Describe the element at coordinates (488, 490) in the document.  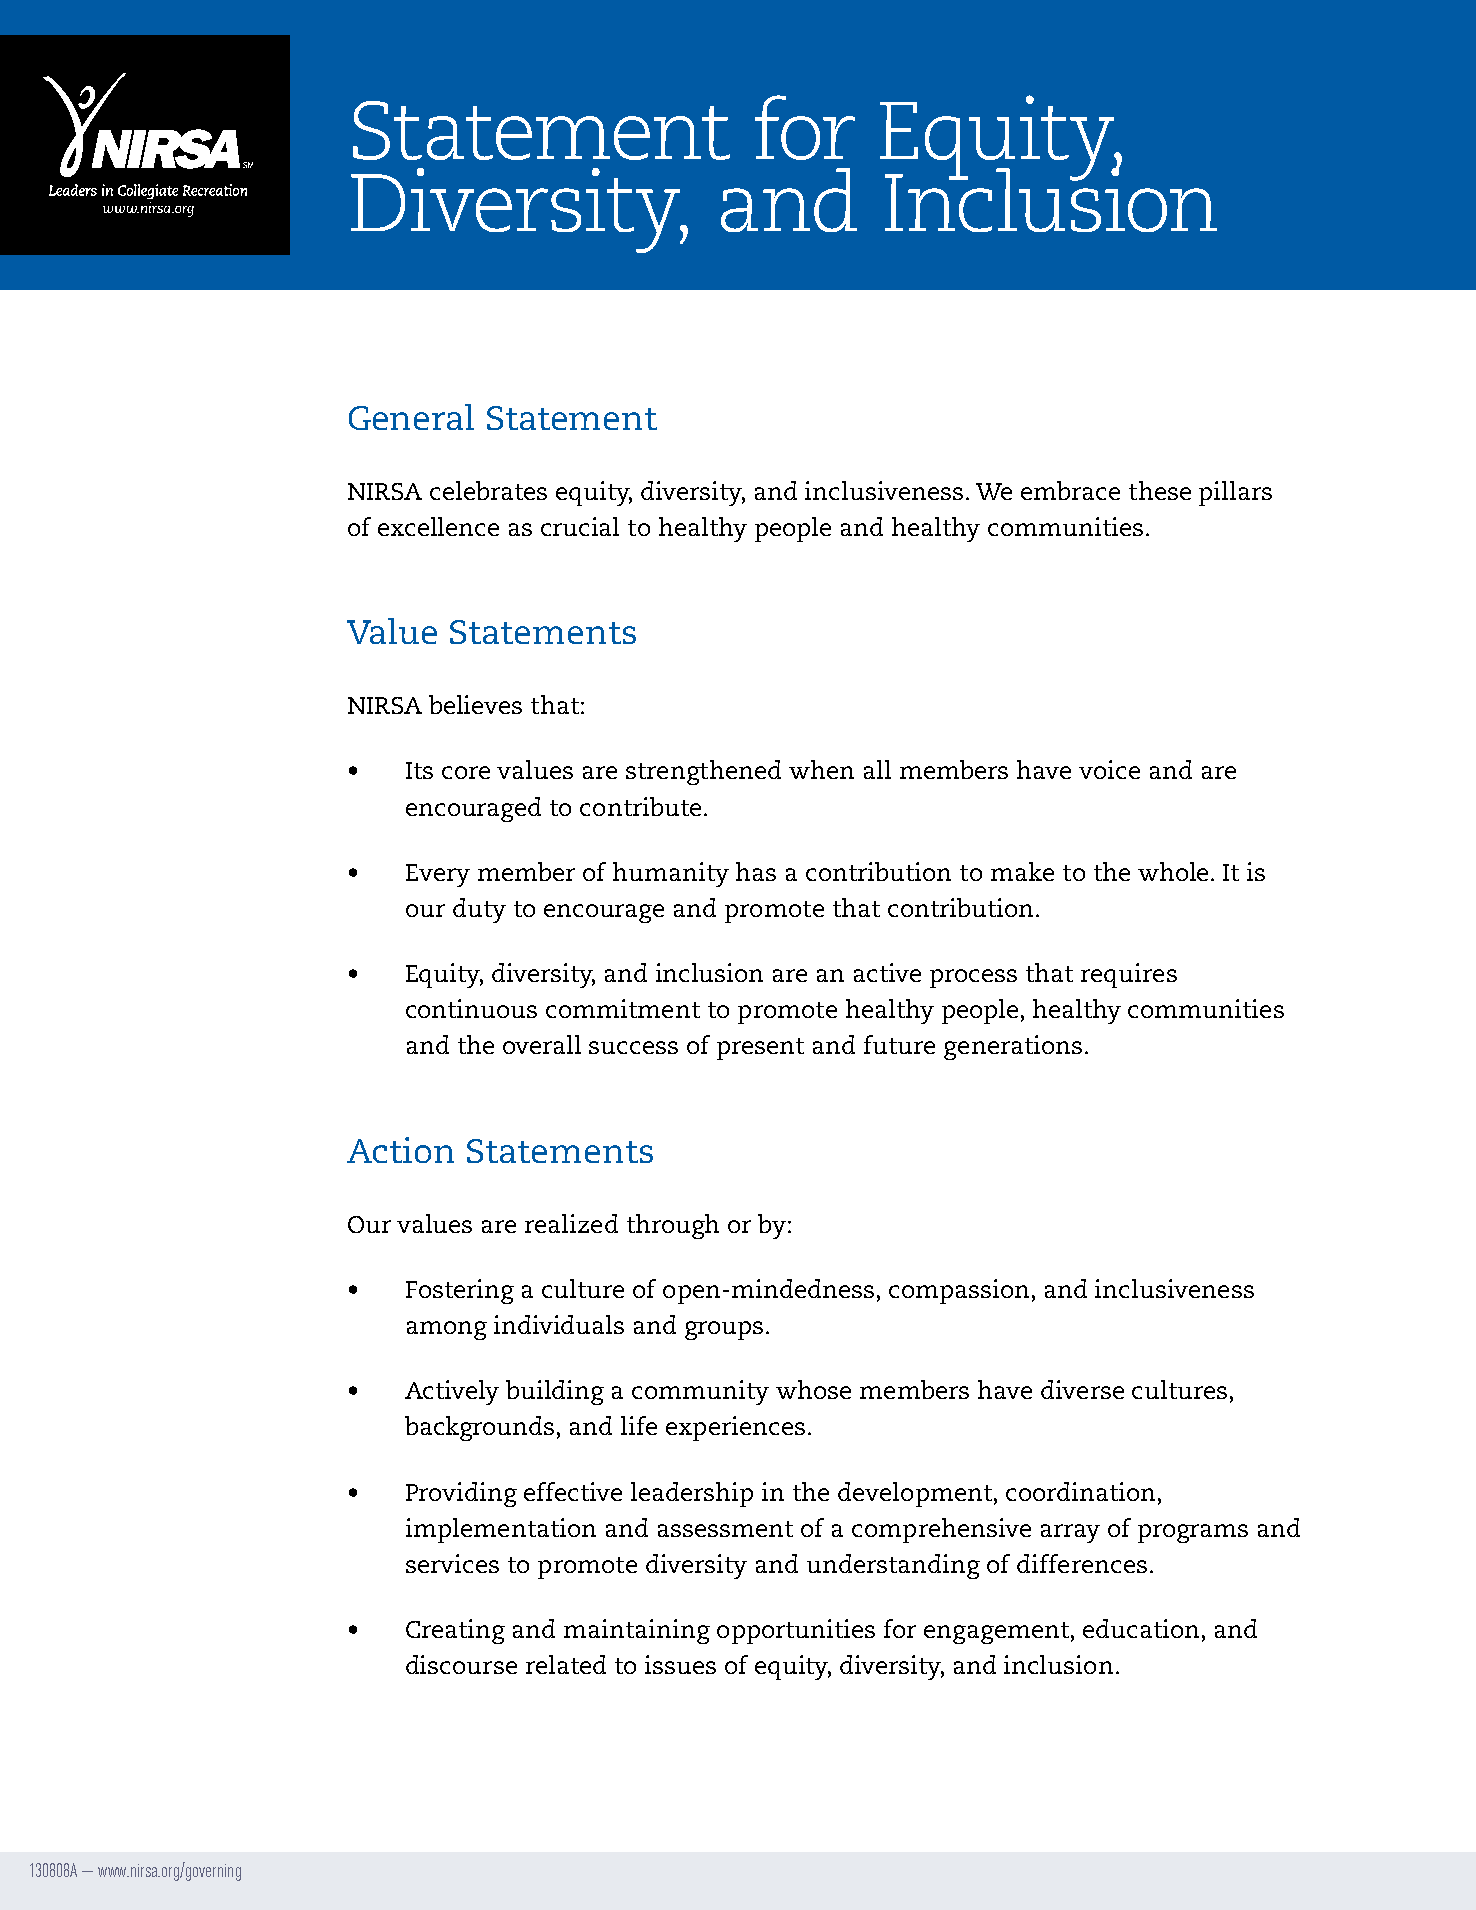
I see `celebrates` at that location.
